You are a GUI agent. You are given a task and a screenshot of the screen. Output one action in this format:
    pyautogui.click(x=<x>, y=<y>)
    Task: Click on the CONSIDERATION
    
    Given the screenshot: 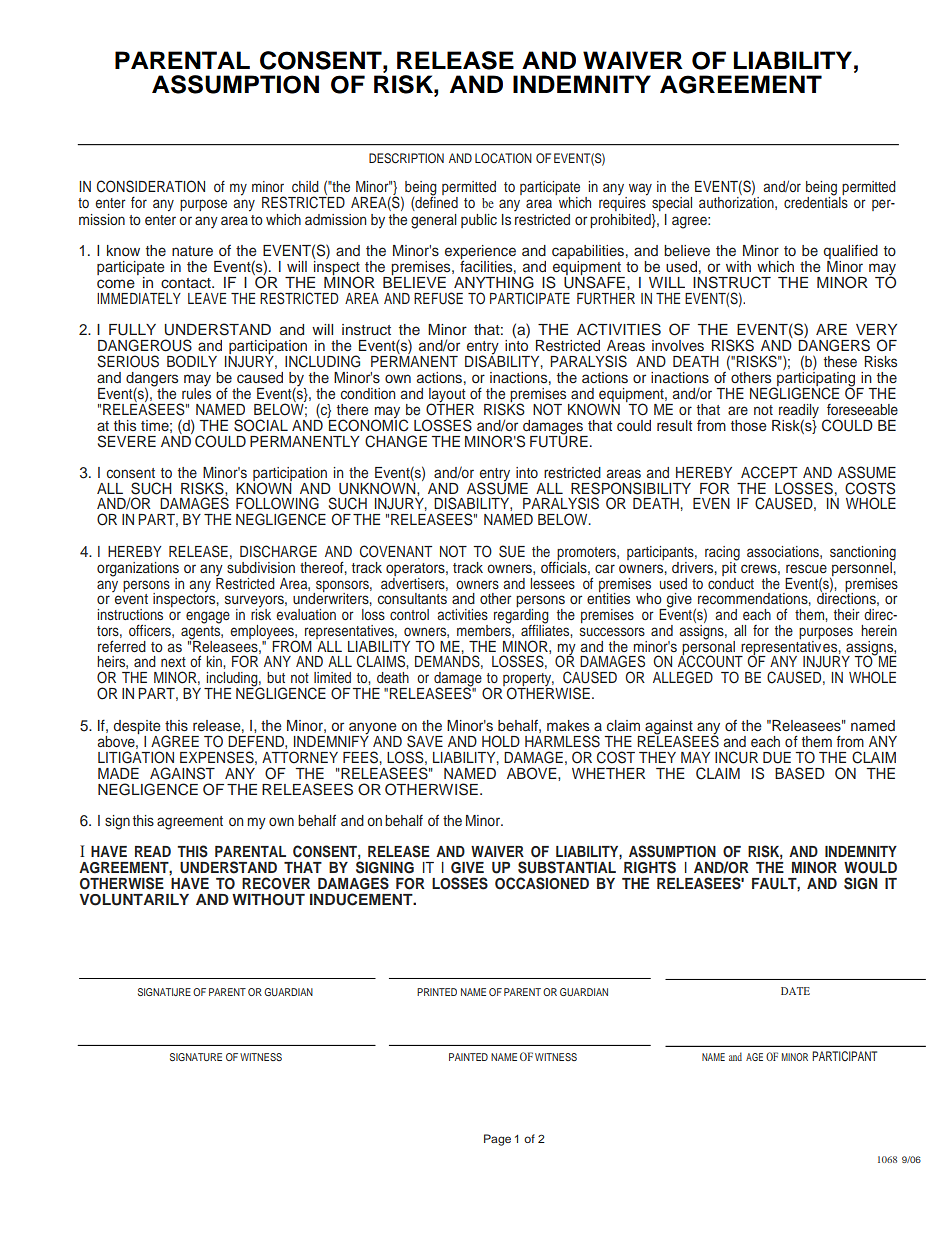 What is the action you would take?
    pyautogui.click(x=151, y=186)
